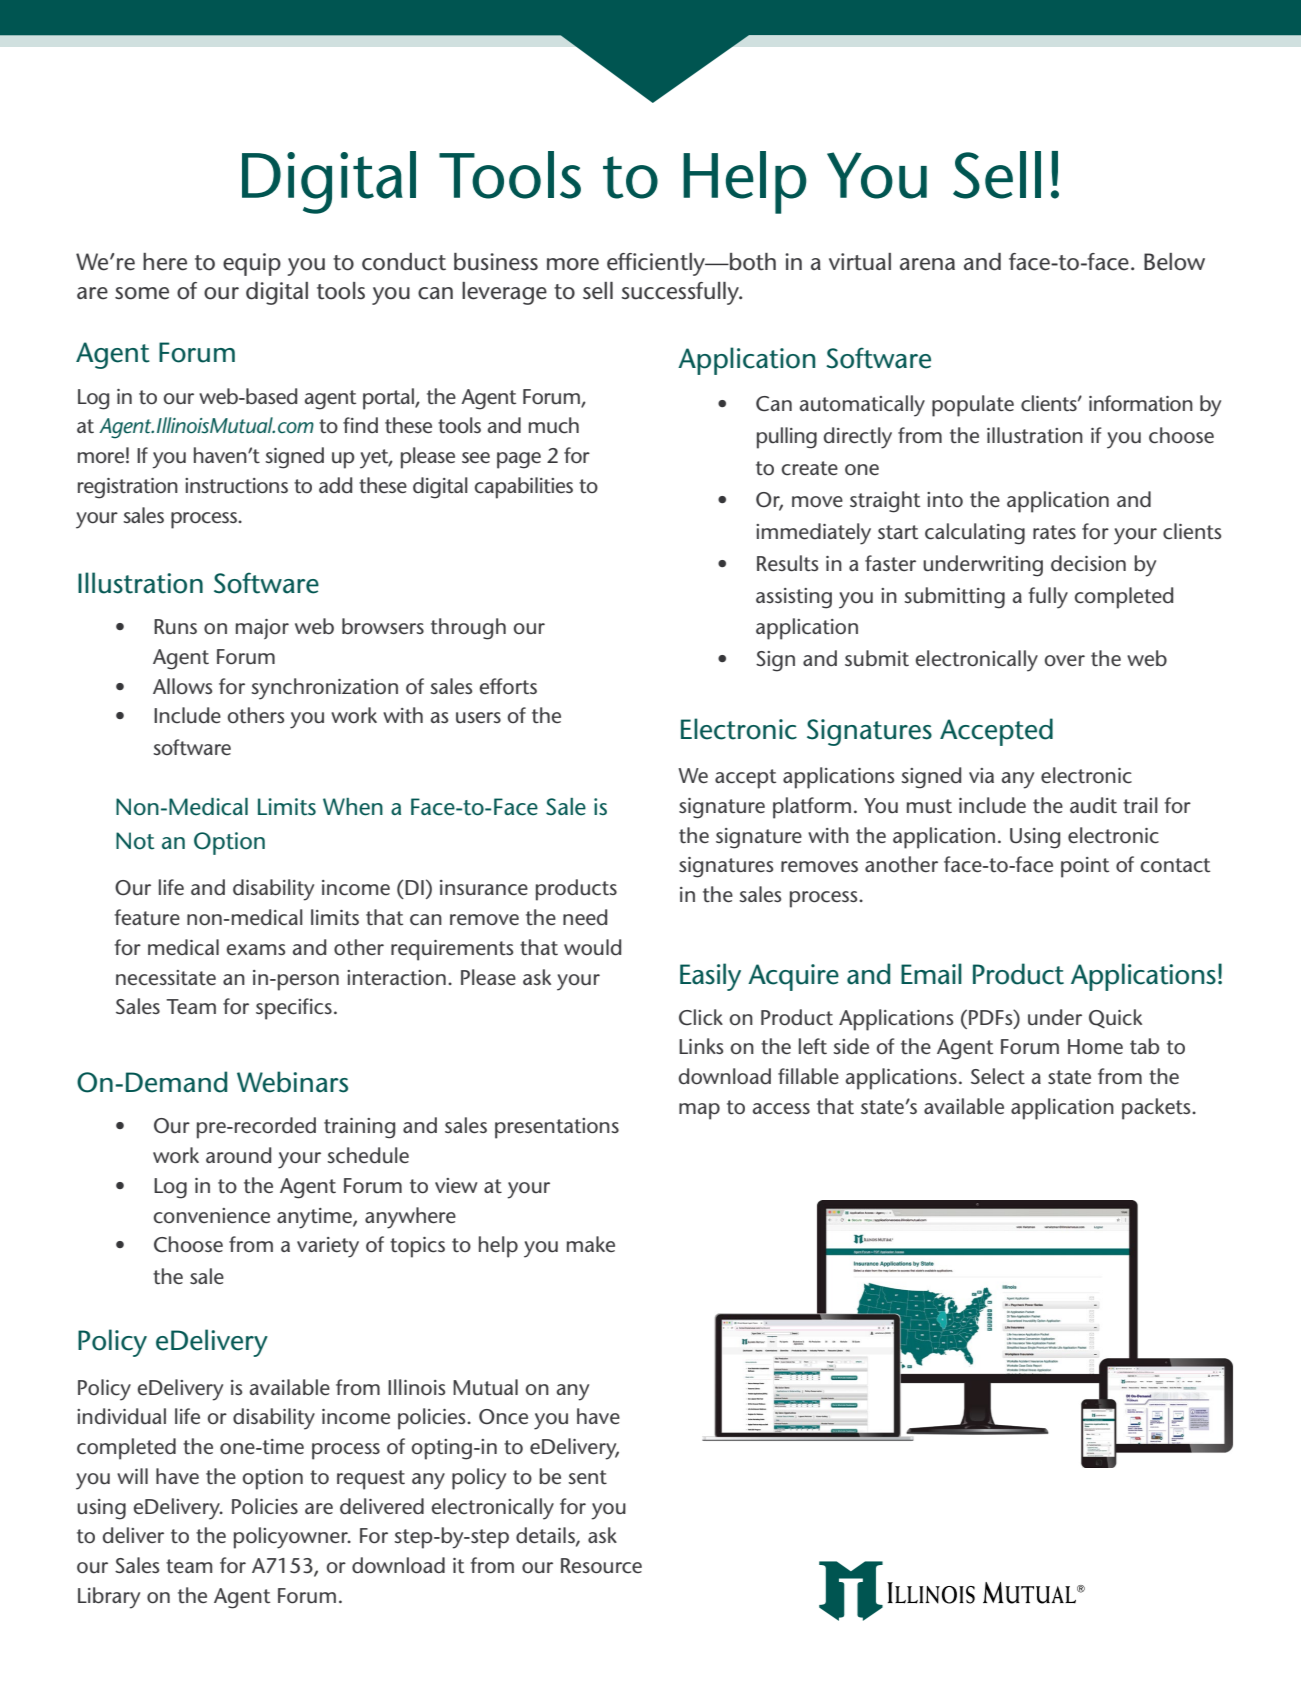 Image resolution: width=1301 pixels, height=1683 pixels. What do you see at coordinates (927, 264) in the screenshot?
I see `arena` at bounding box center [927, 264].
